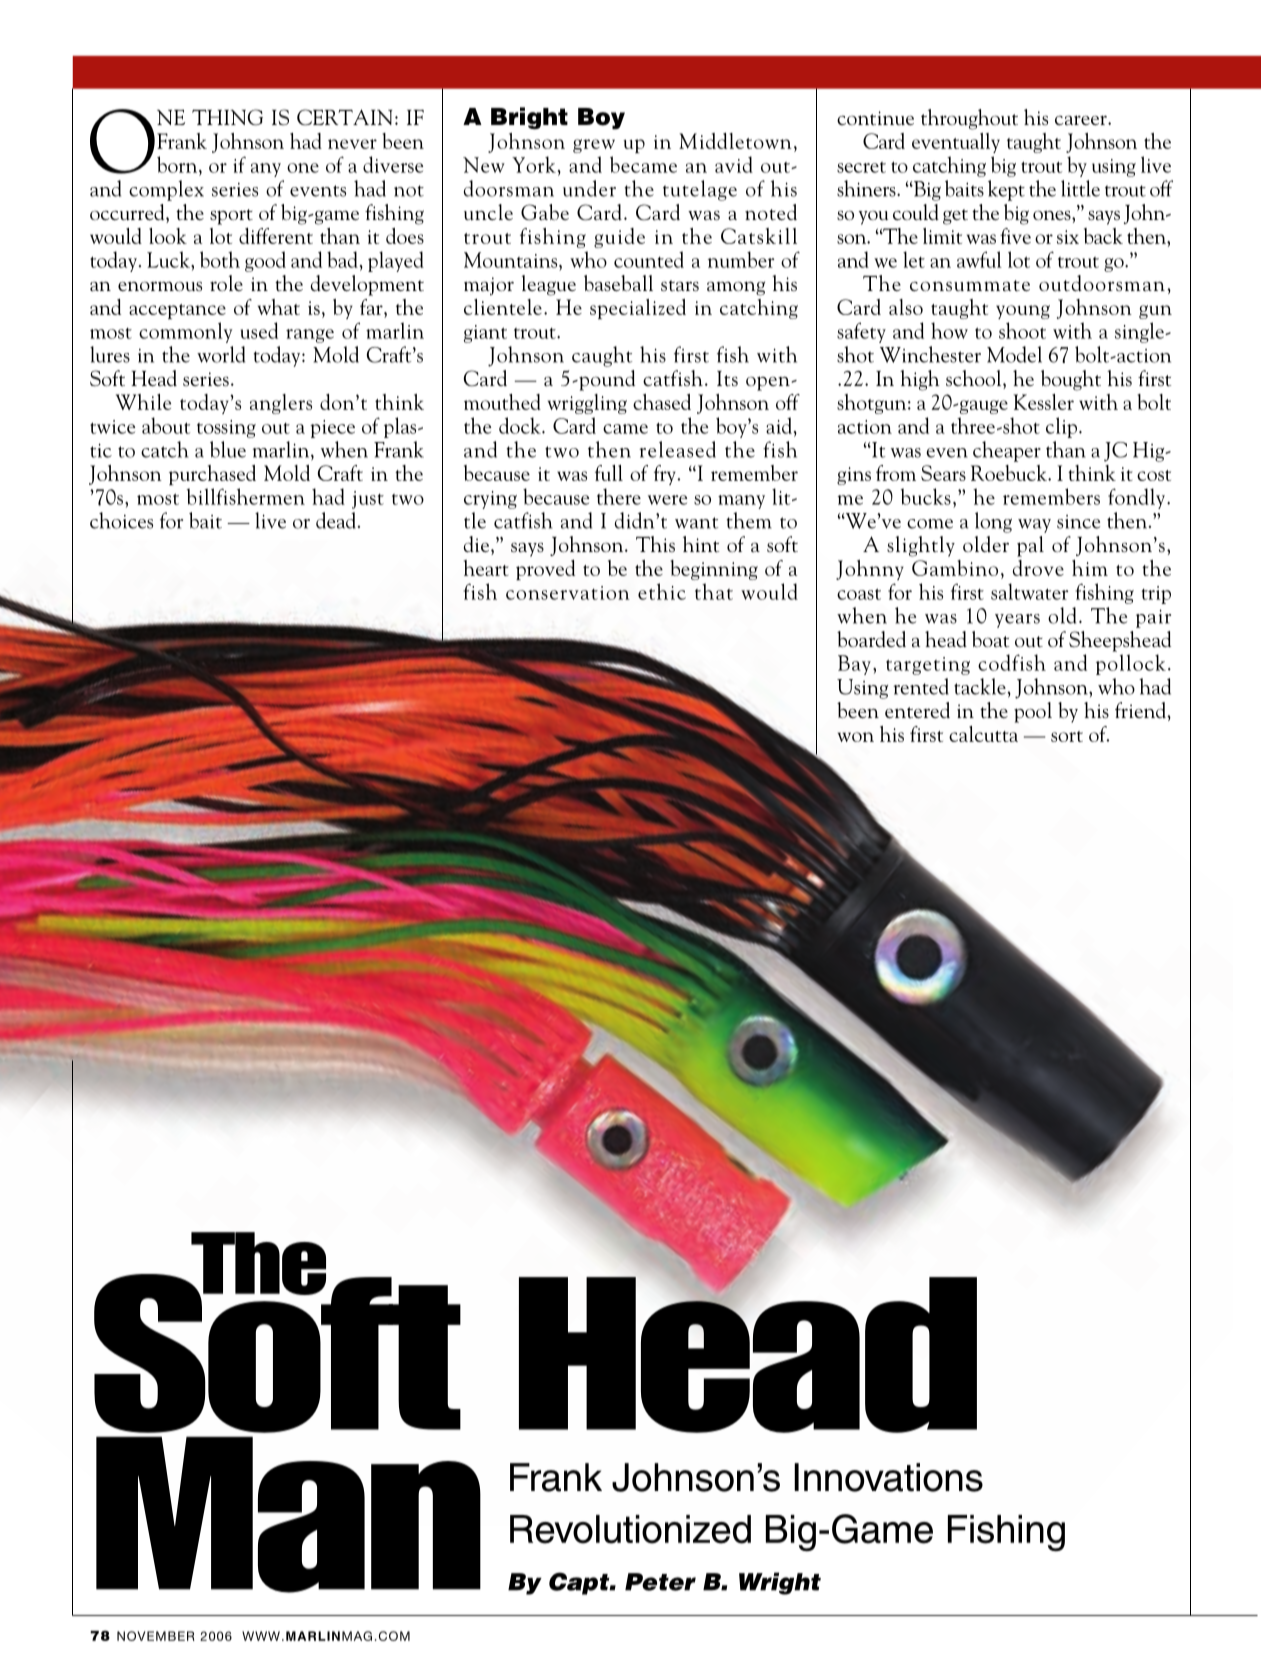 This page has height=1669, width=1261. Describe the element at coordinates (178, 164) in the page. I see `born` at that location.
